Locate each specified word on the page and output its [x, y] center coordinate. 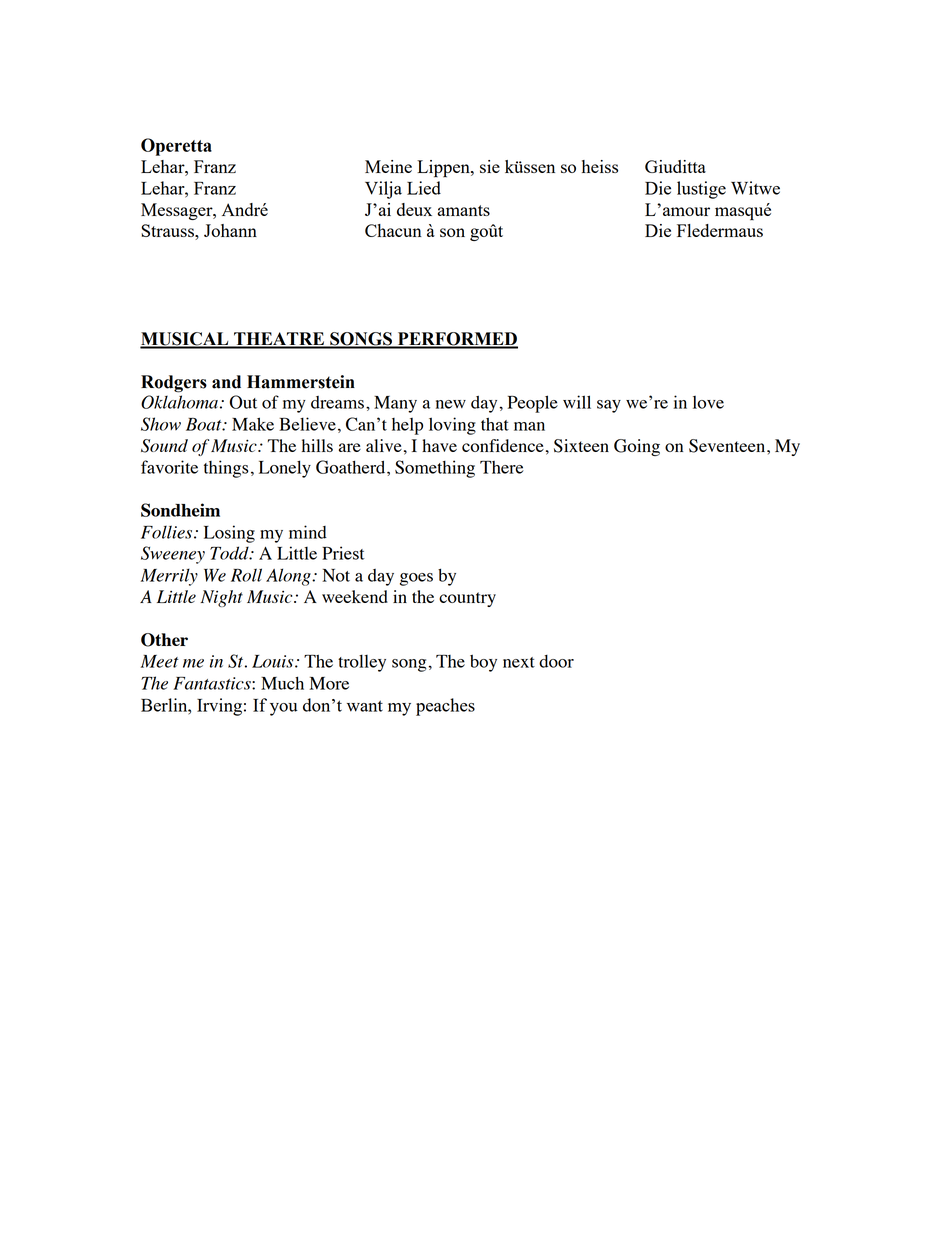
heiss [600, 166]
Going [637, 447]
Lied [424, 188]
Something [435, 469]
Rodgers [174, 384]
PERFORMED [456, 340]
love [708, 402]
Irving [219, 707]
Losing [229, 534]
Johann [230, 230]
